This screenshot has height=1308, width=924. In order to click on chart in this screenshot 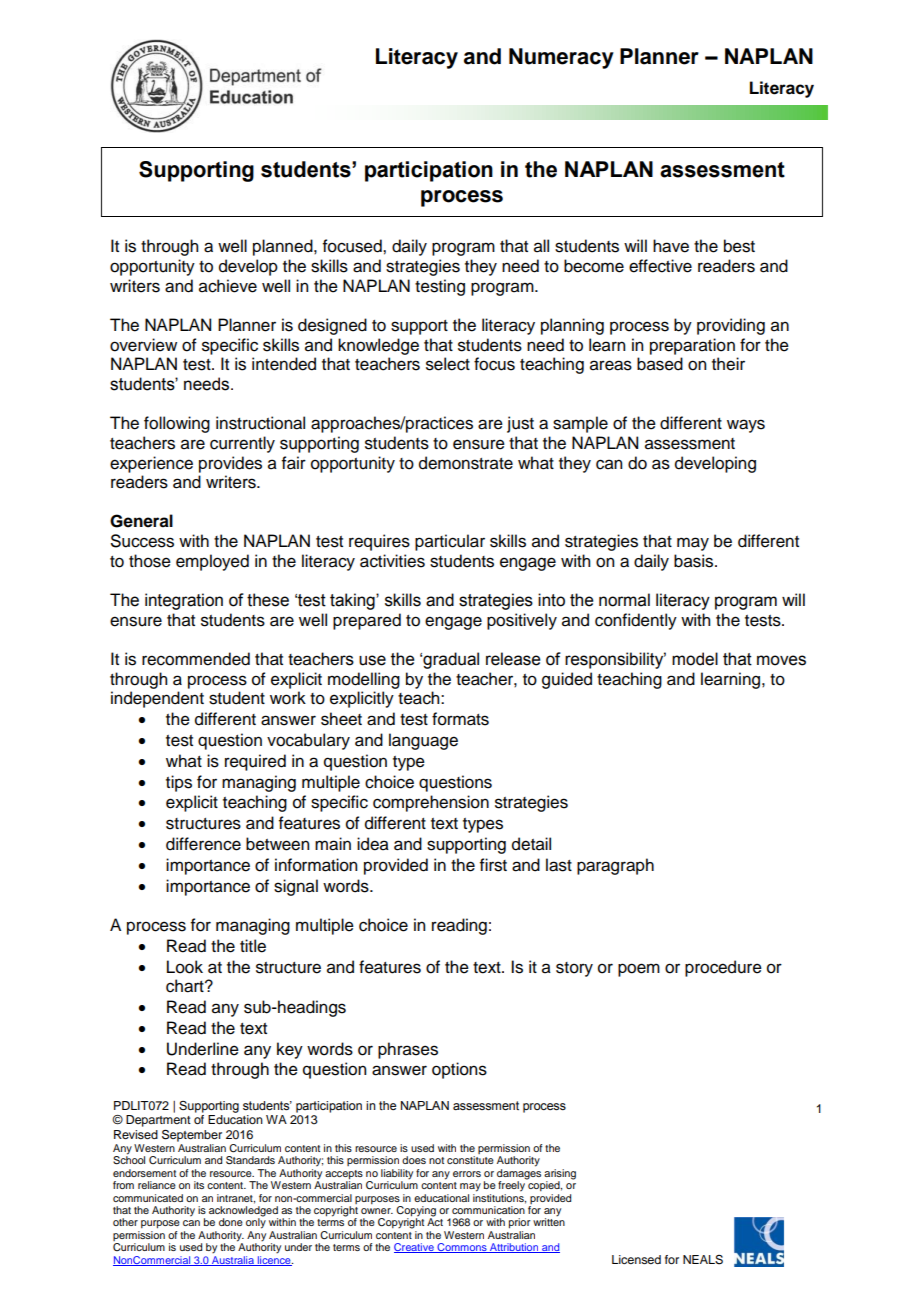, I will do `click(186, 986)`.
